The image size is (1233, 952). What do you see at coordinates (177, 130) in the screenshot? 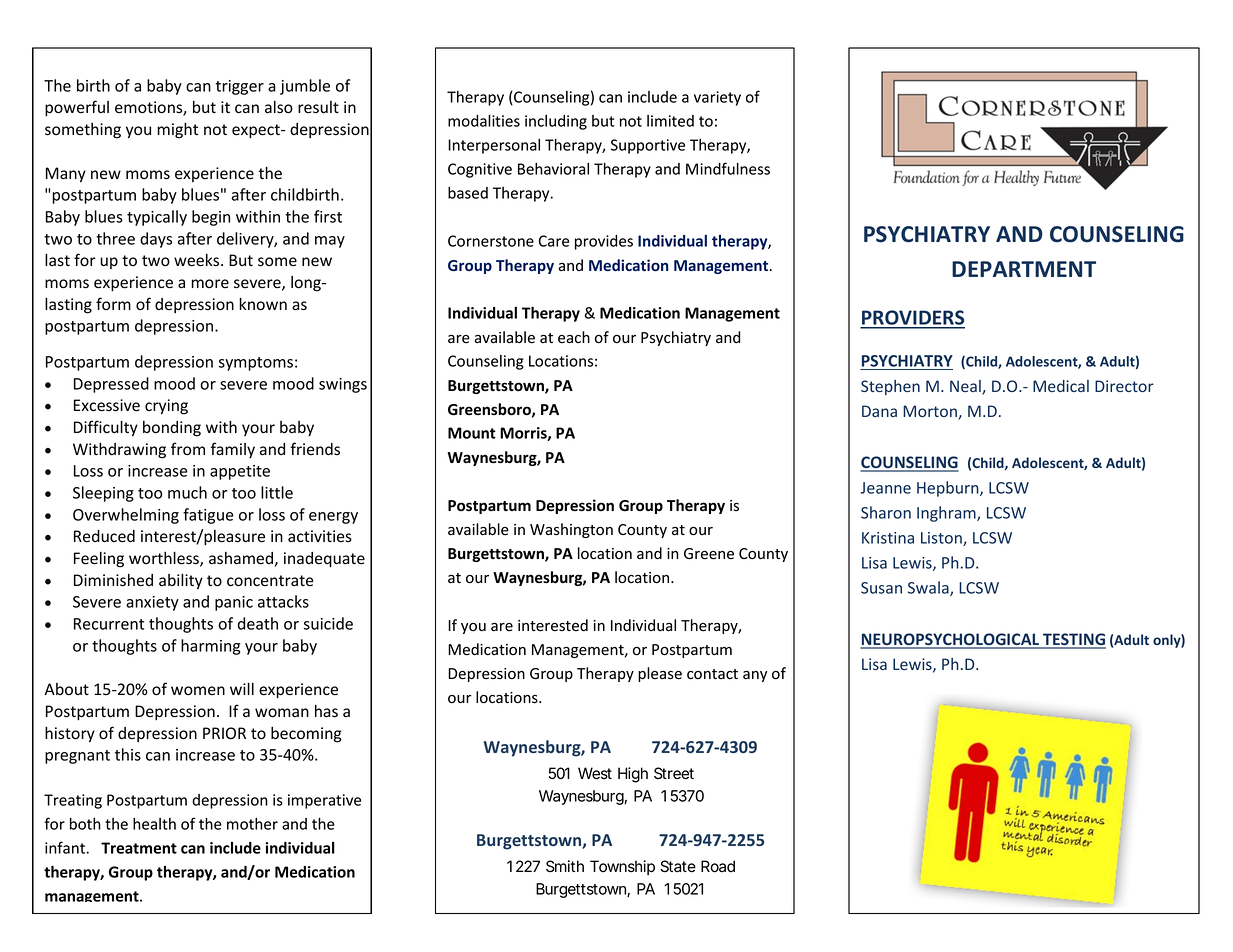
I see `might` at bounding box center [177, 130].
